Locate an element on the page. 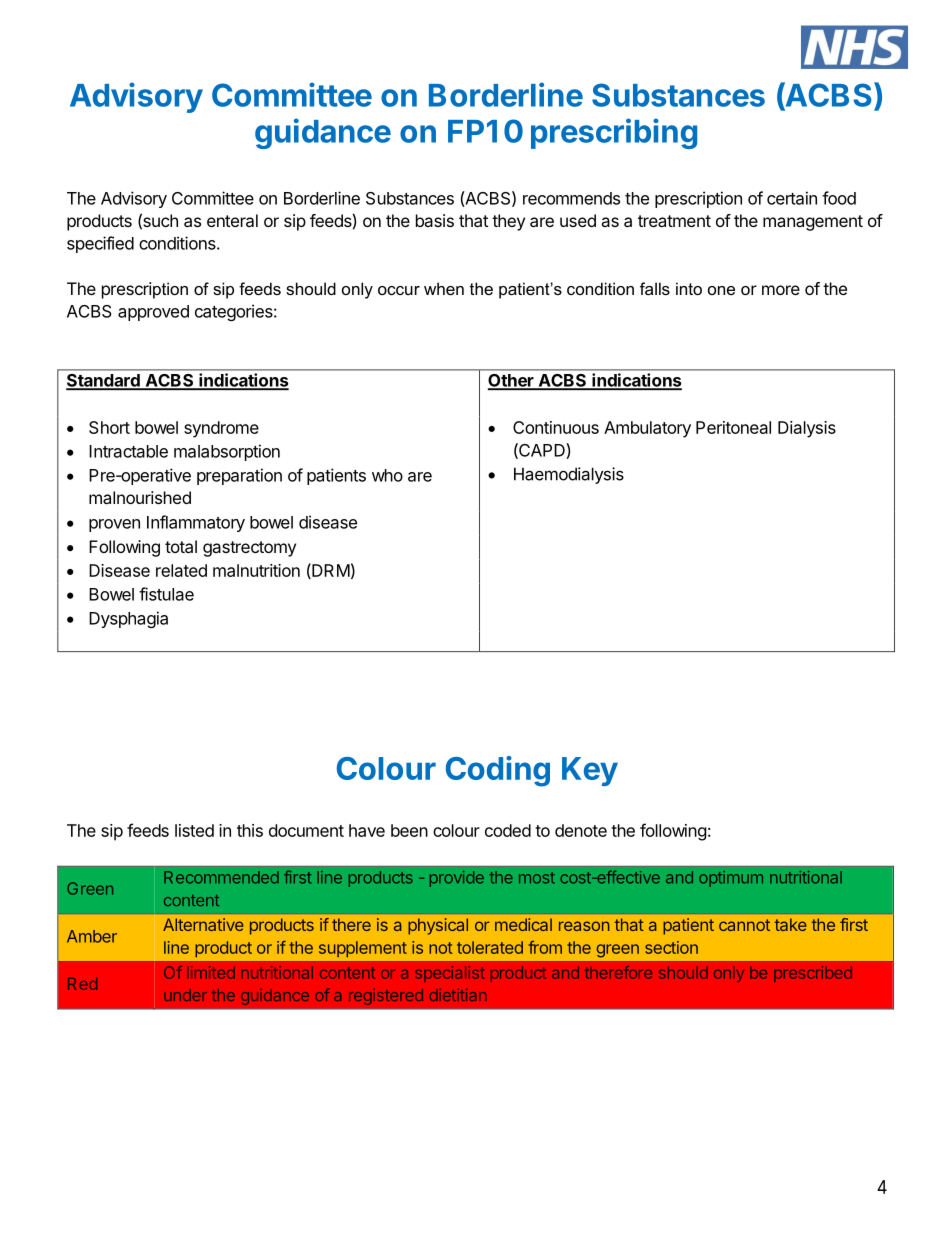 The height and width of the page is (1233, 952). limited is located at coordinates (211, 972).
